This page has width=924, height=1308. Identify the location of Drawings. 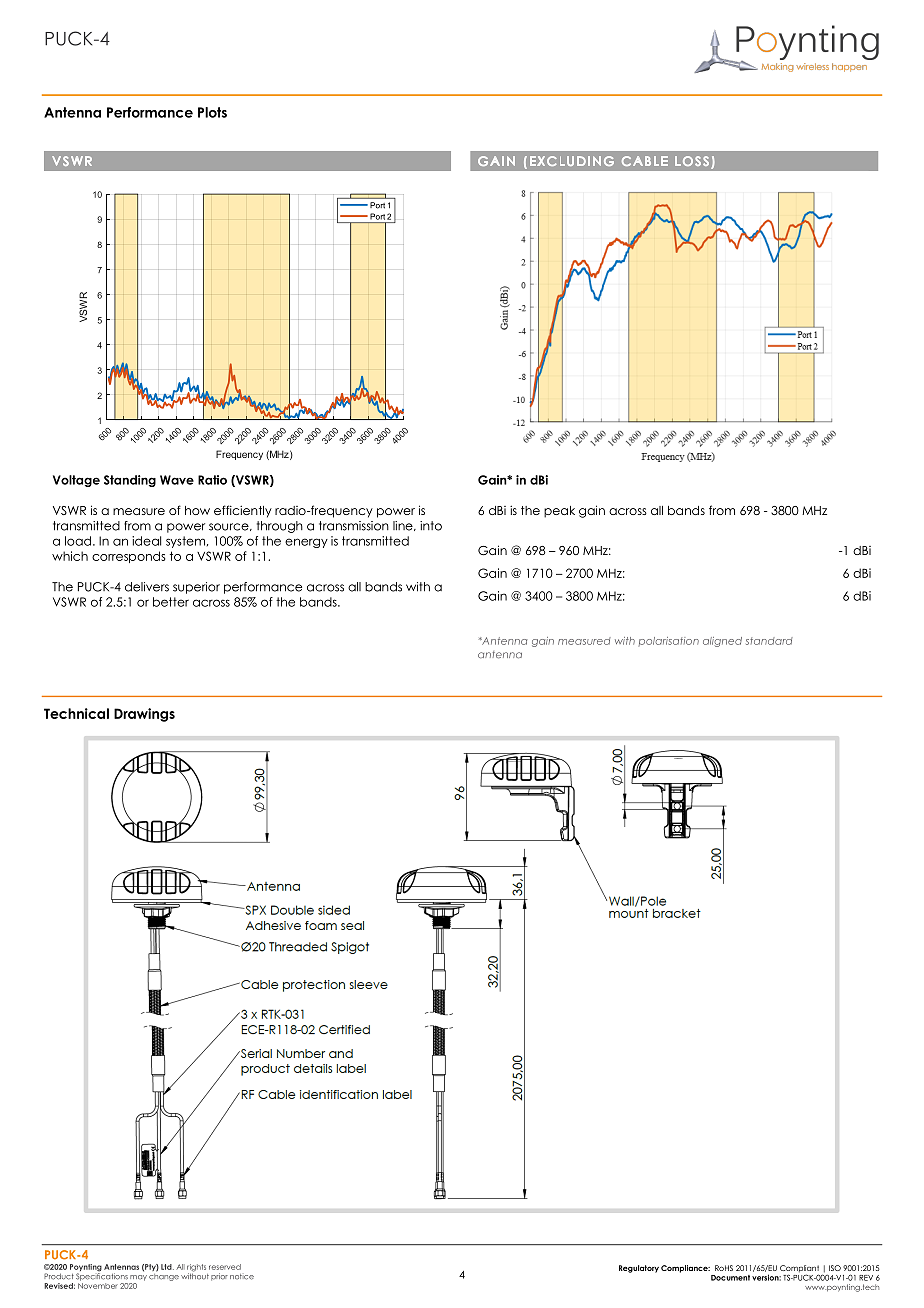
(144, 715).
